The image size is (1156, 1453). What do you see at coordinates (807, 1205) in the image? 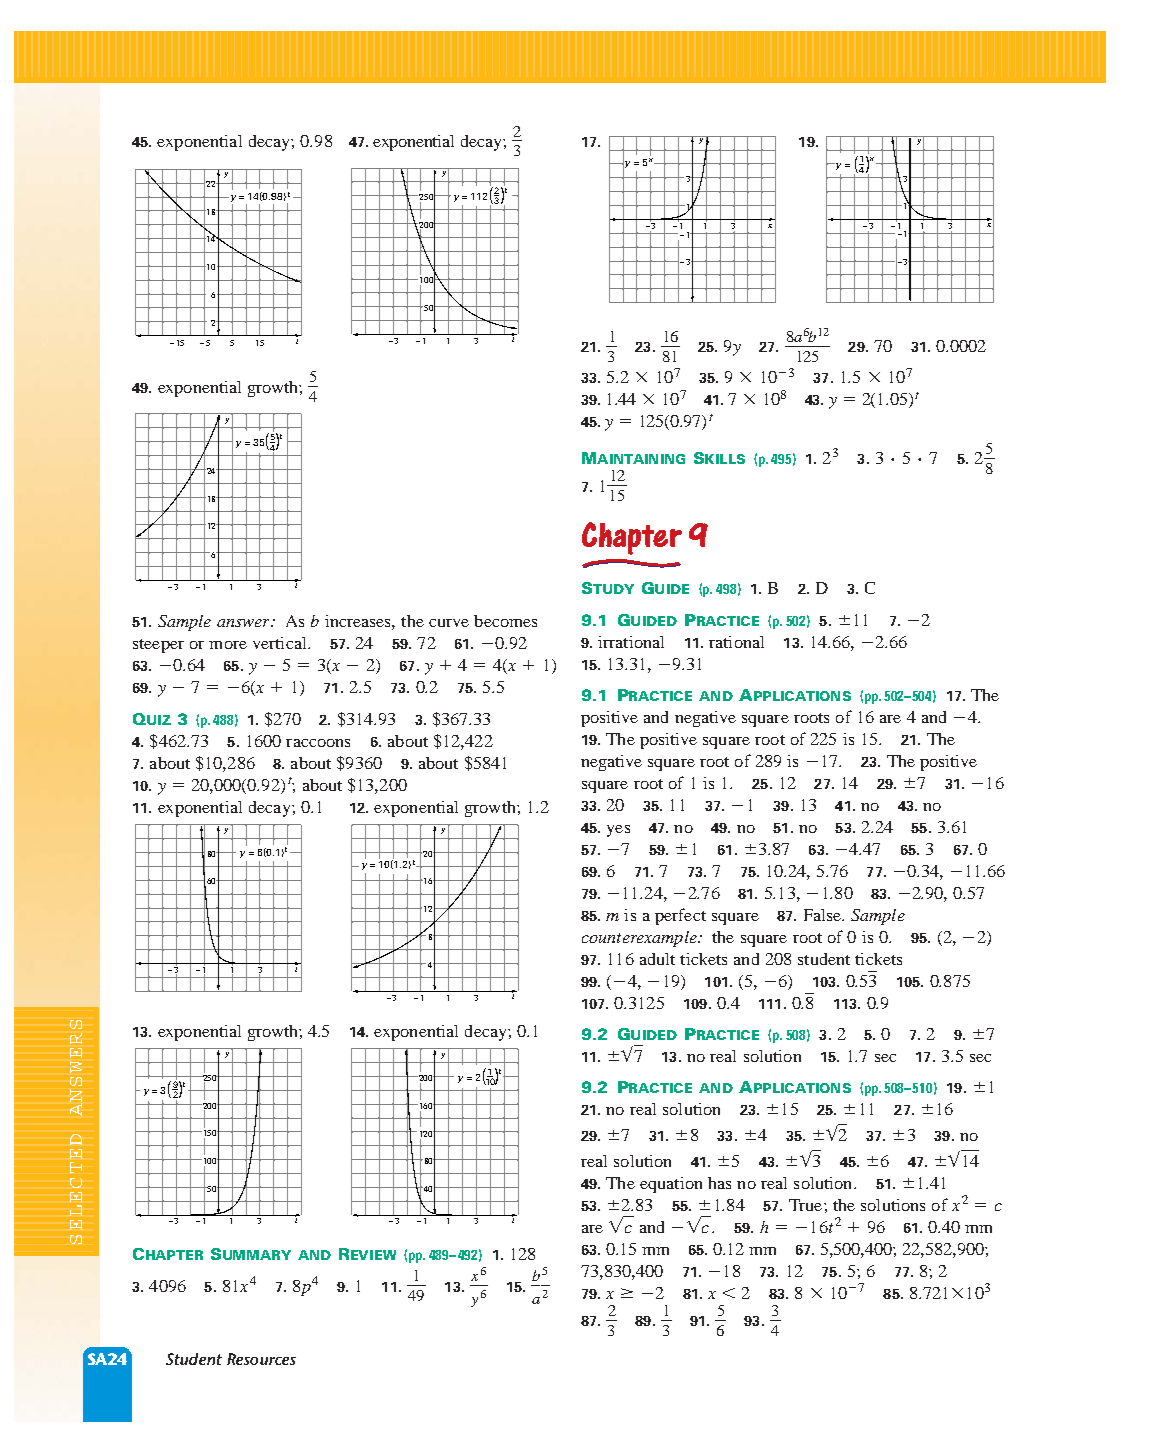
I see `True` at bounding box center [807, 1205].
